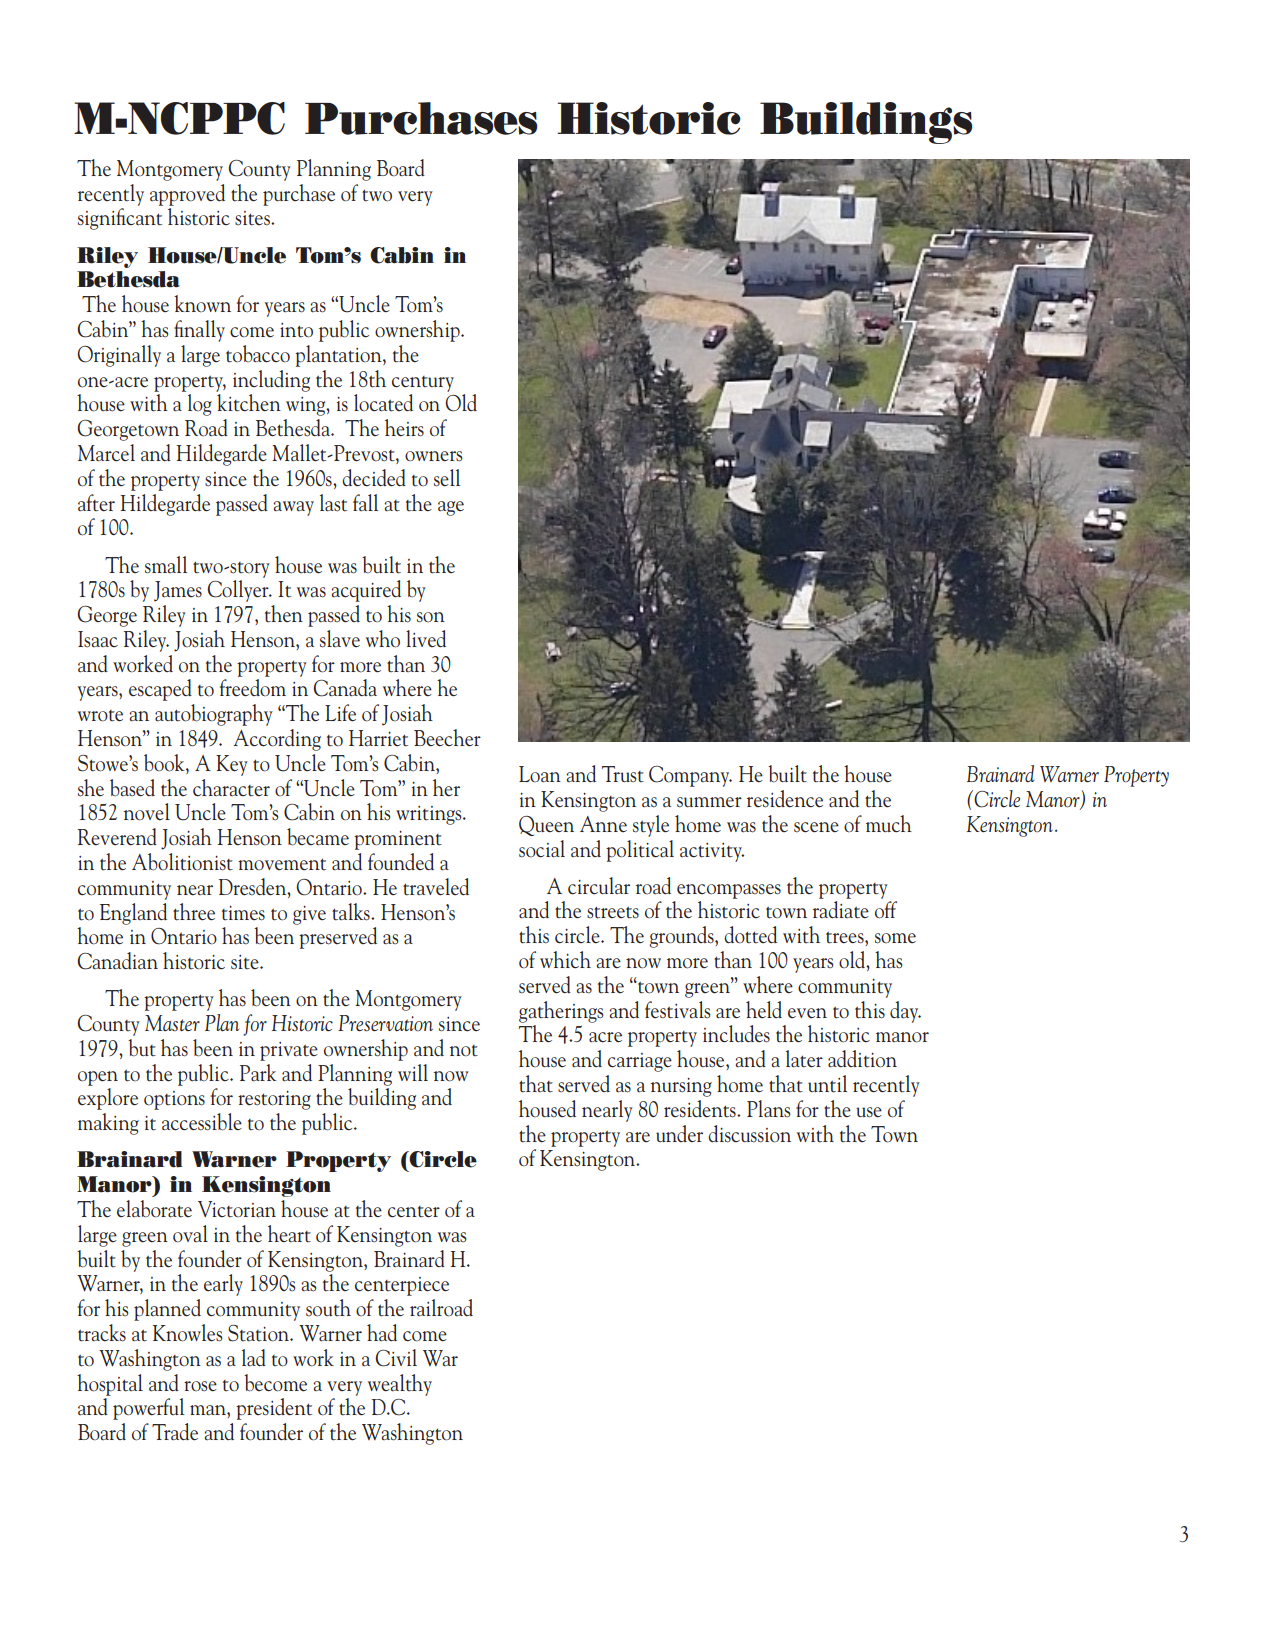 This document has width=1264, height=1636. I want to click on Queen, so click(546, 826).
